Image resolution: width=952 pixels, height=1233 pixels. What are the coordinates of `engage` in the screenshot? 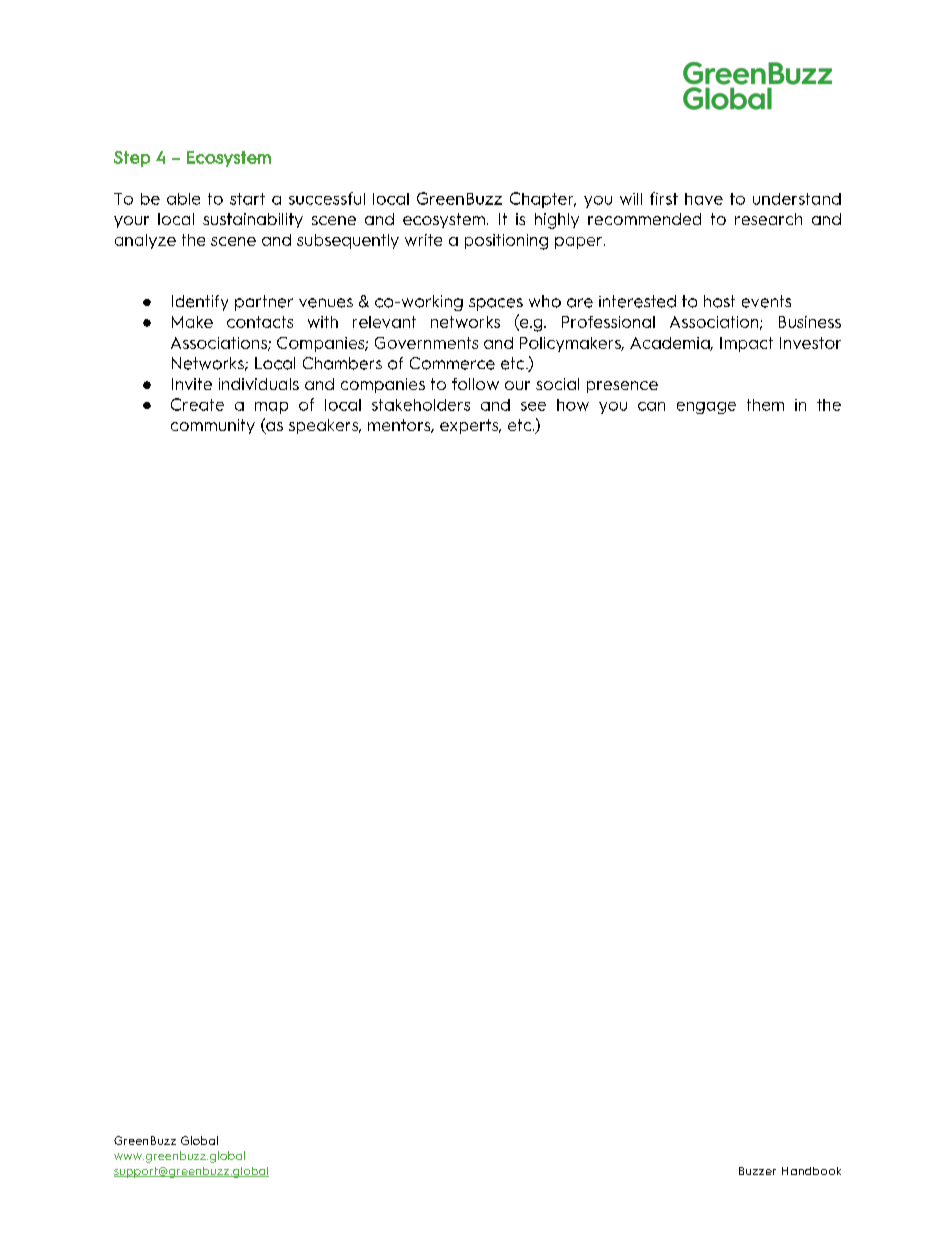 It's located at (706, 408).
